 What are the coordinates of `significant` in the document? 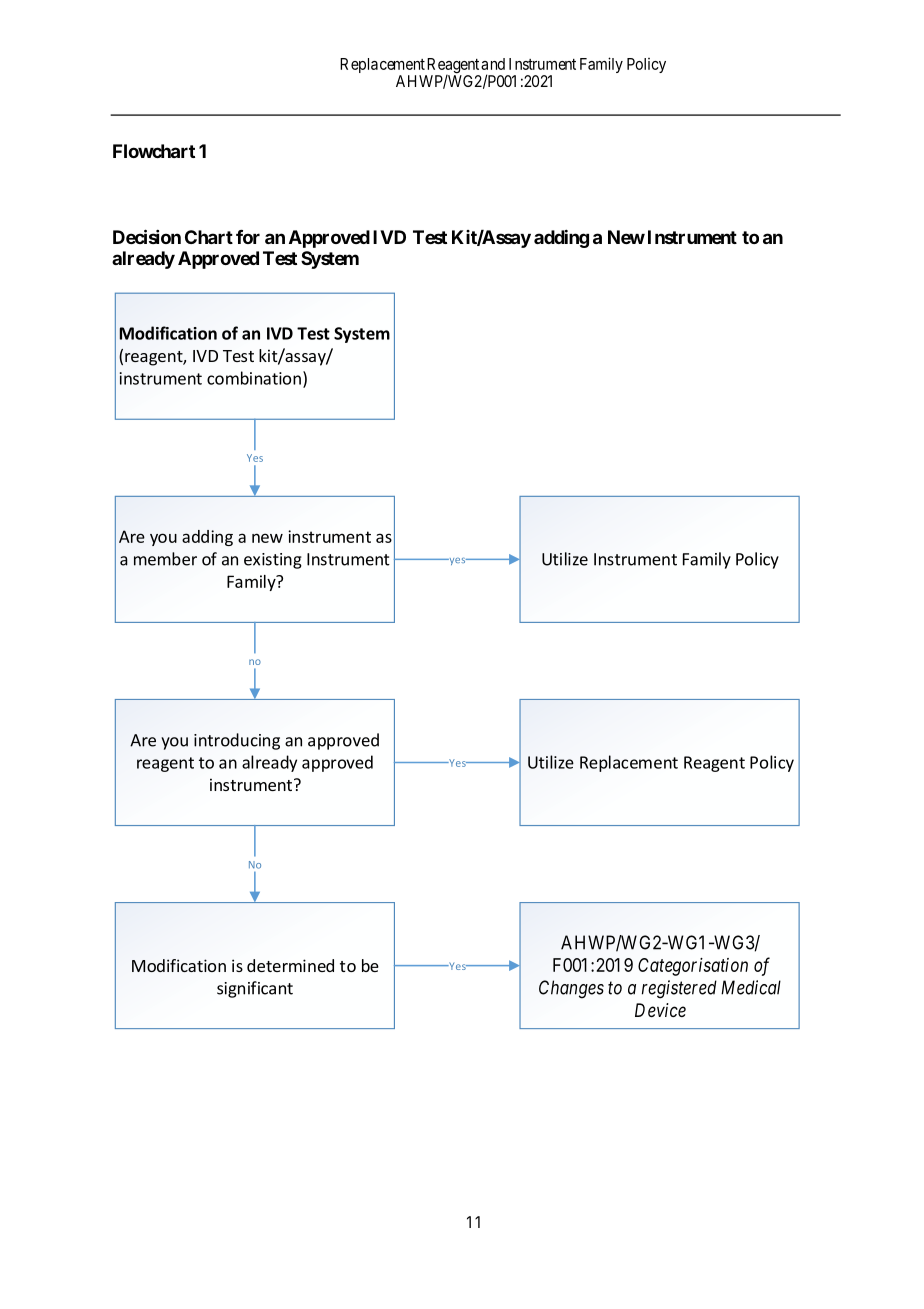 It's located at (255, 989).
